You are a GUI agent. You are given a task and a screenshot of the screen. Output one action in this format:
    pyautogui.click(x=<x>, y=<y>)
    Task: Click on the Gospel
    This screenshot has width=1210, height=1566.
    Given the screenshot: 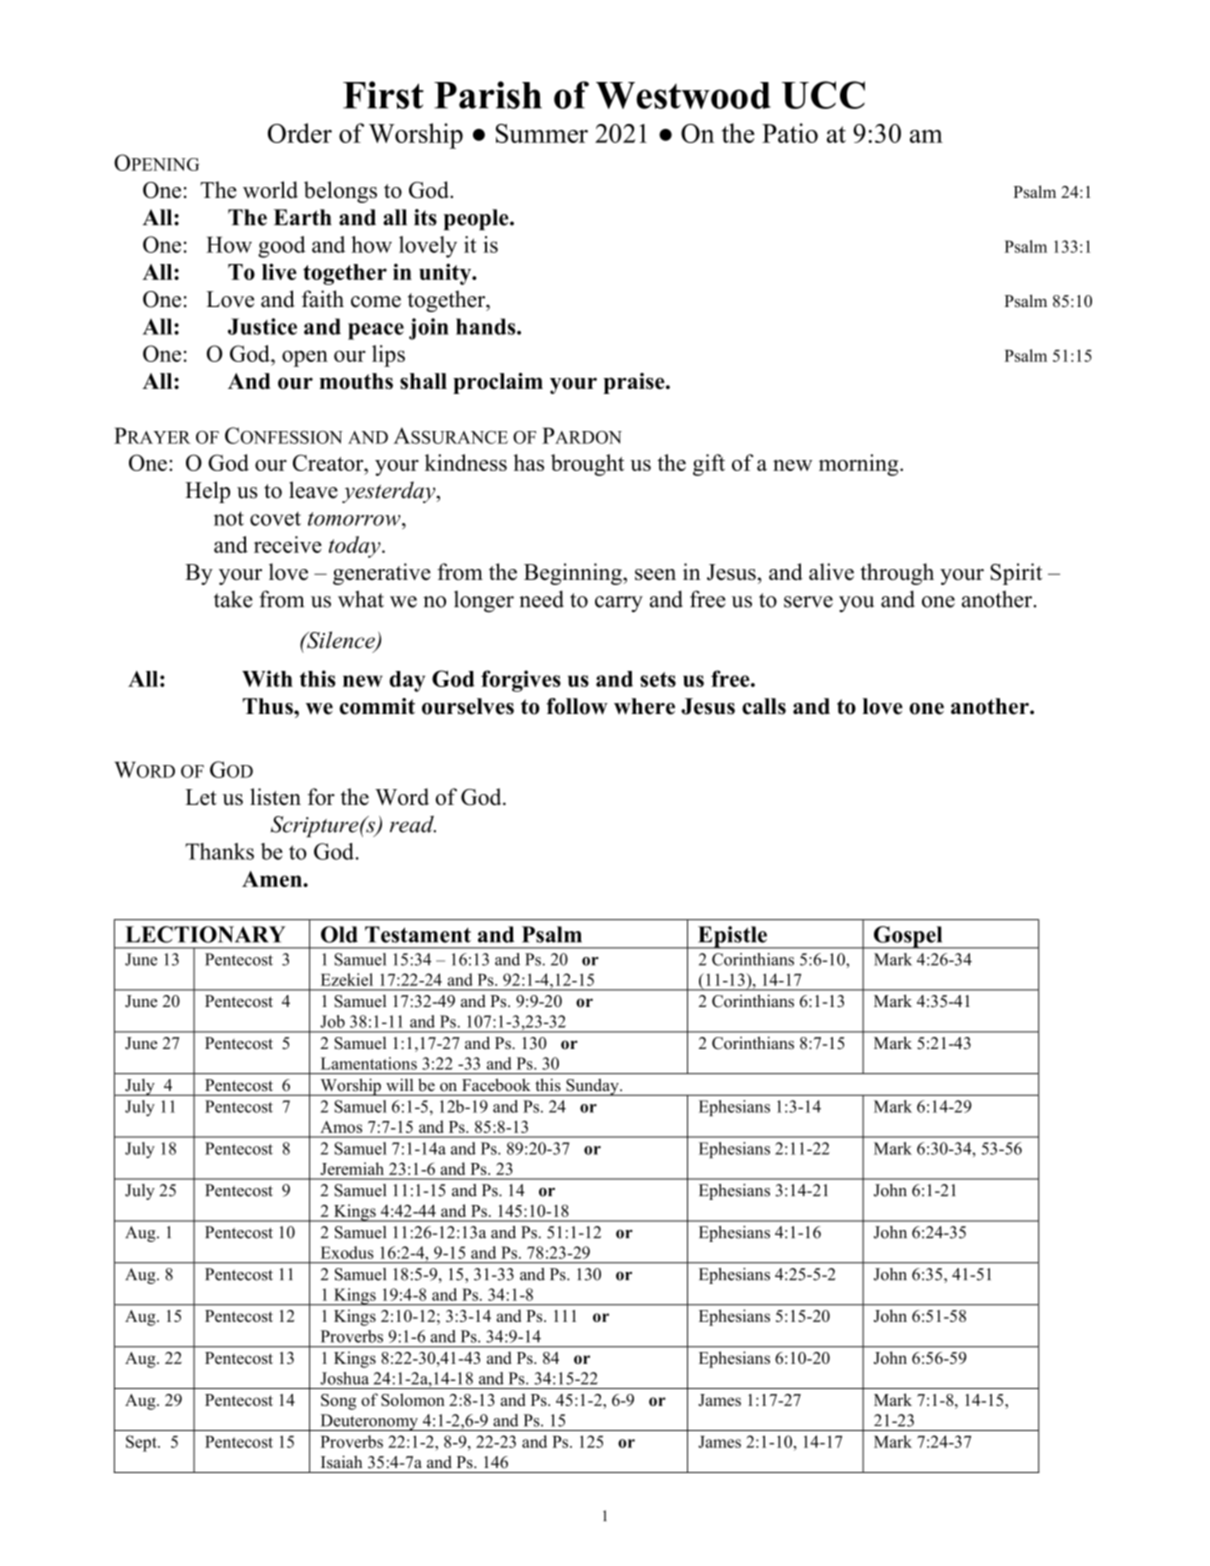 What is the action you would take?
    pyautogui.click(x=908, y=937)
